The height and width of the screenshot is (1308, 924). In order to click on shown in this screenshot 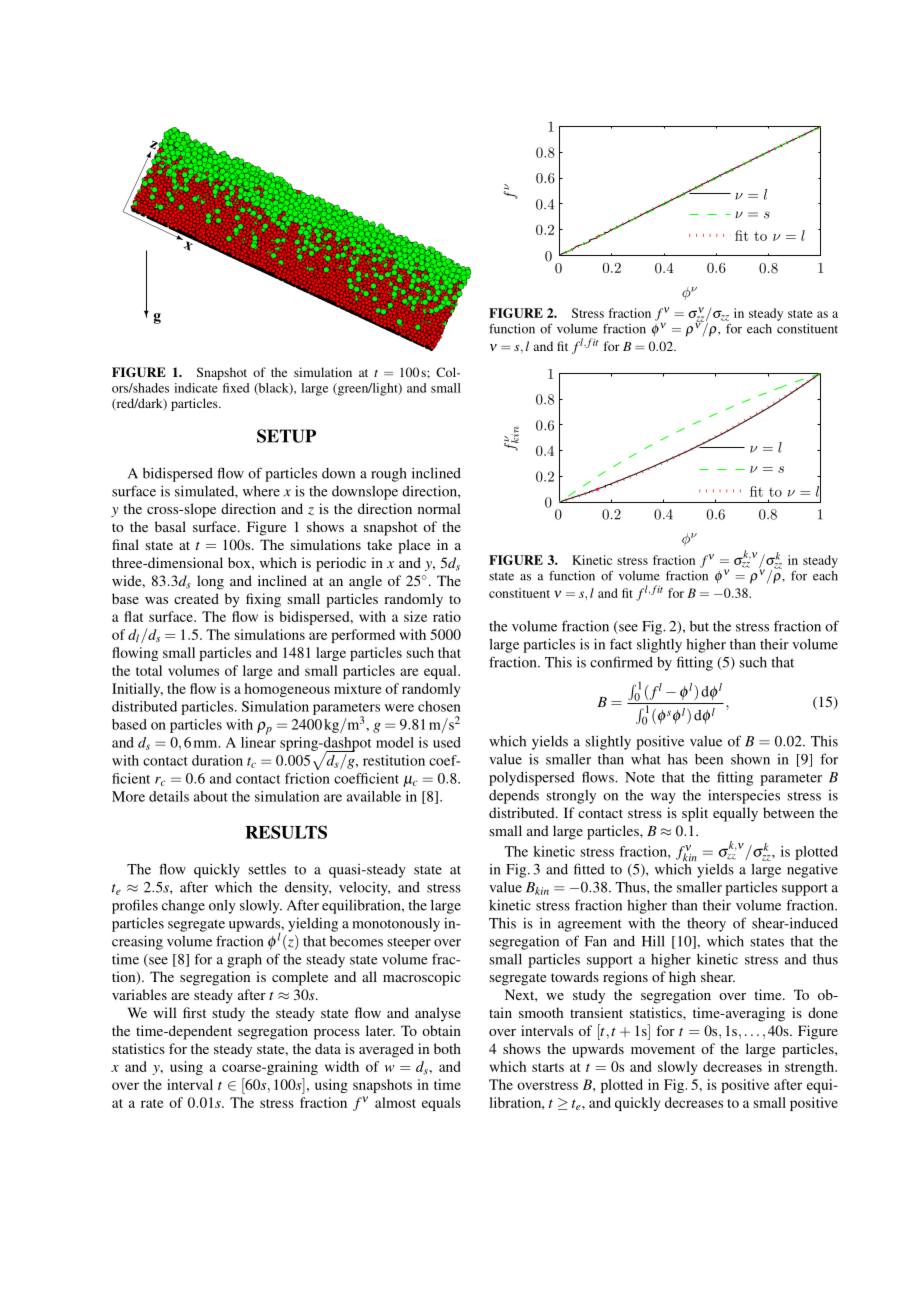, I will do `click(750, 759)`.
